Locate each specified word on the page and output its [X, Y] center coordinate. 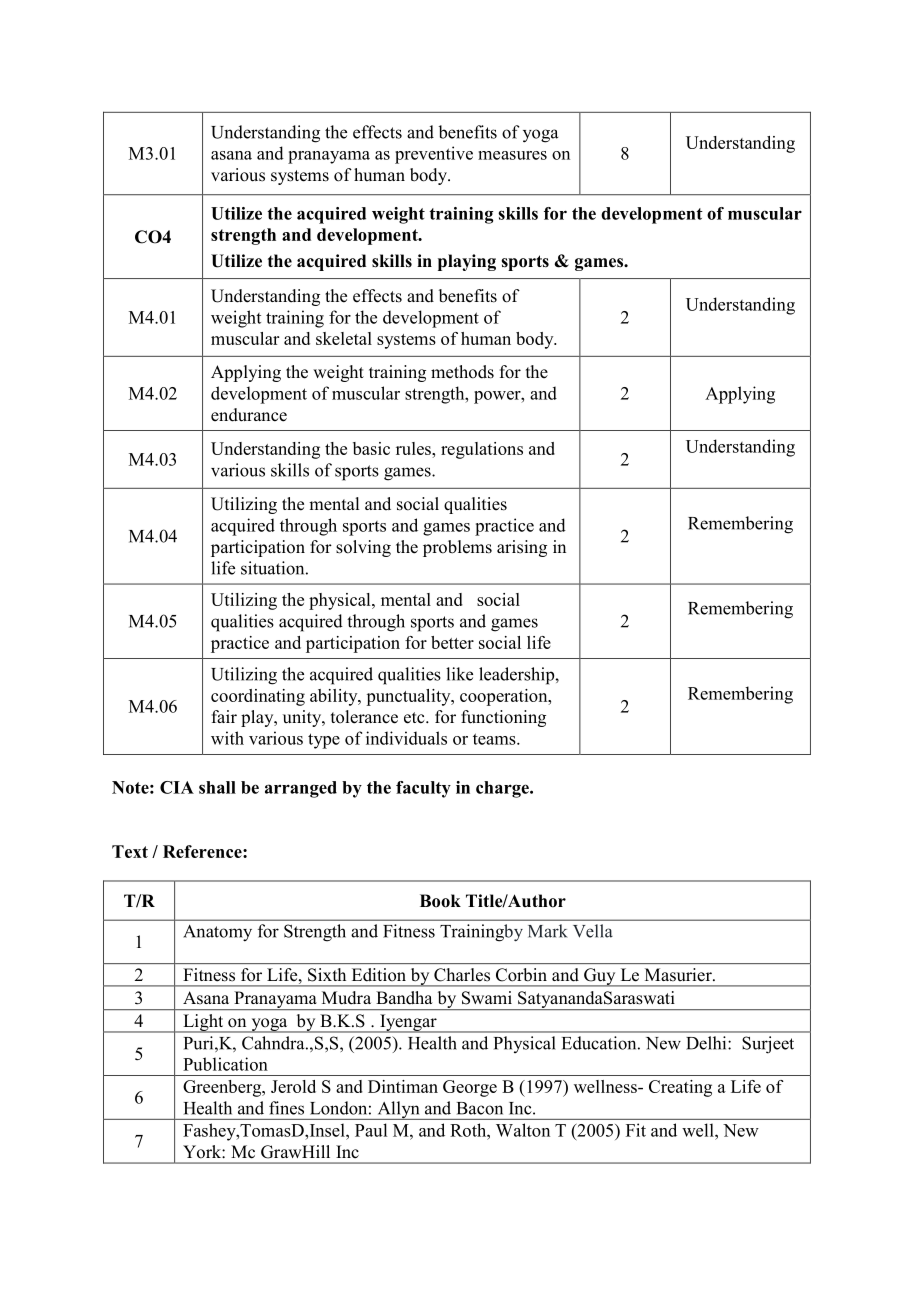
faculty [423, 789]
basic [371, 448]
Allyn [398, 1110]
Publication [225, 1064]
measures [512, 155]
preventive [434, 155]
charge [503, 789]
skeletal [344, 338]
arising [522, 548]
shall [217, 787]
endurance [249, 415]
